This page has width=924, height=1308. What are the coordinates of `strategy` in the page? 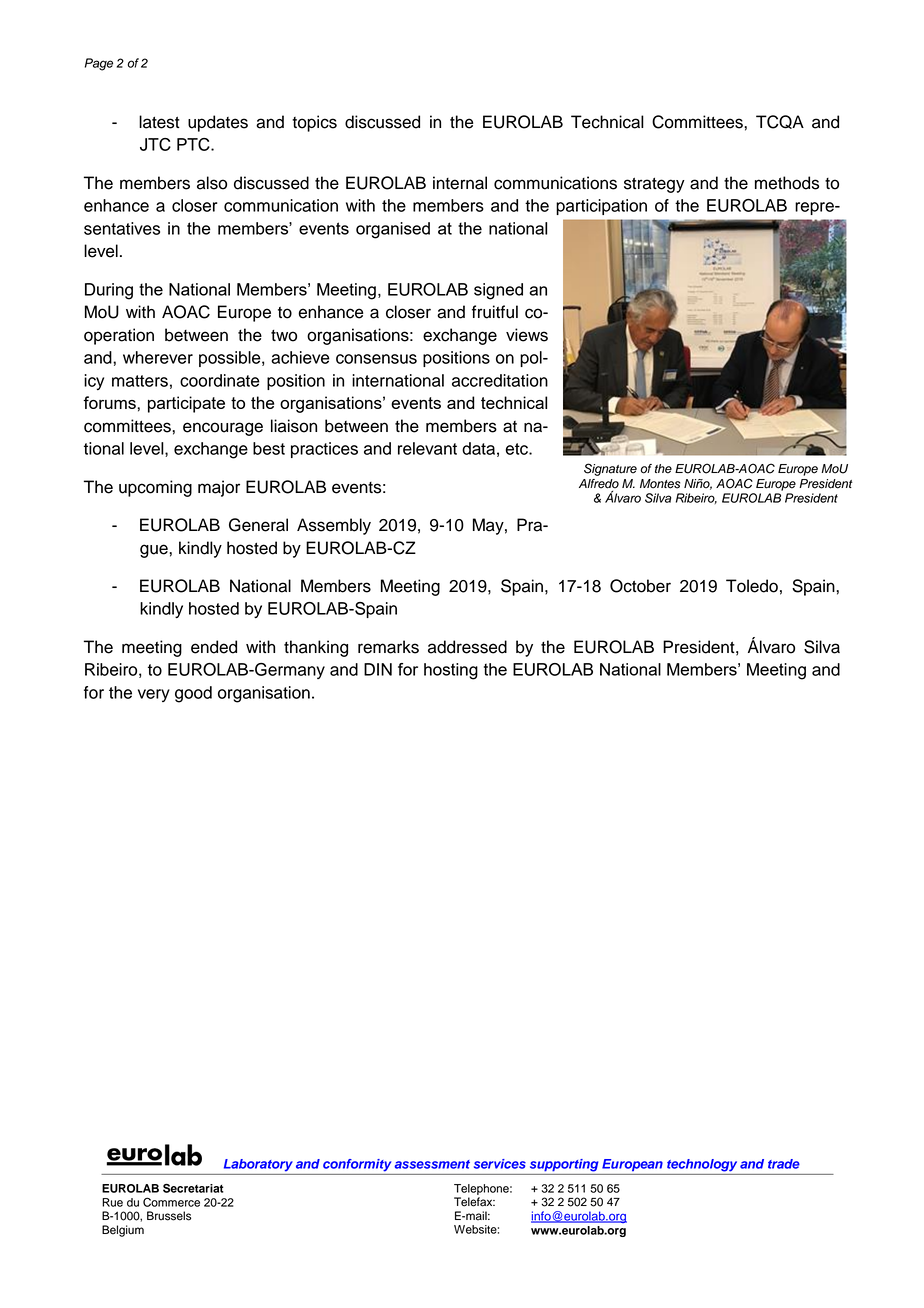 It's located at (654, 185).
